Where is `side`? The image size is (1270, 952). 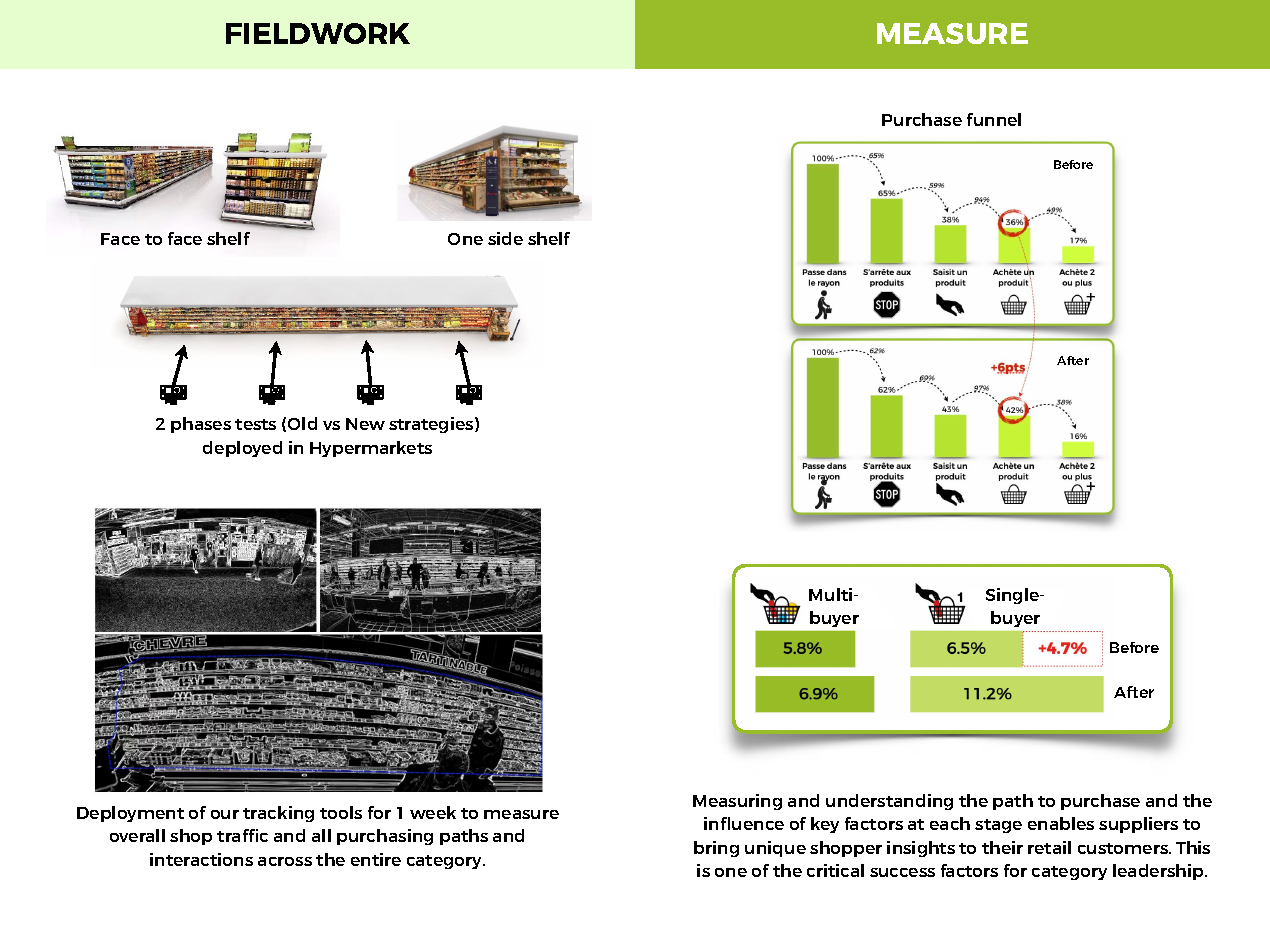 side is located at coordinates (505, 238).
